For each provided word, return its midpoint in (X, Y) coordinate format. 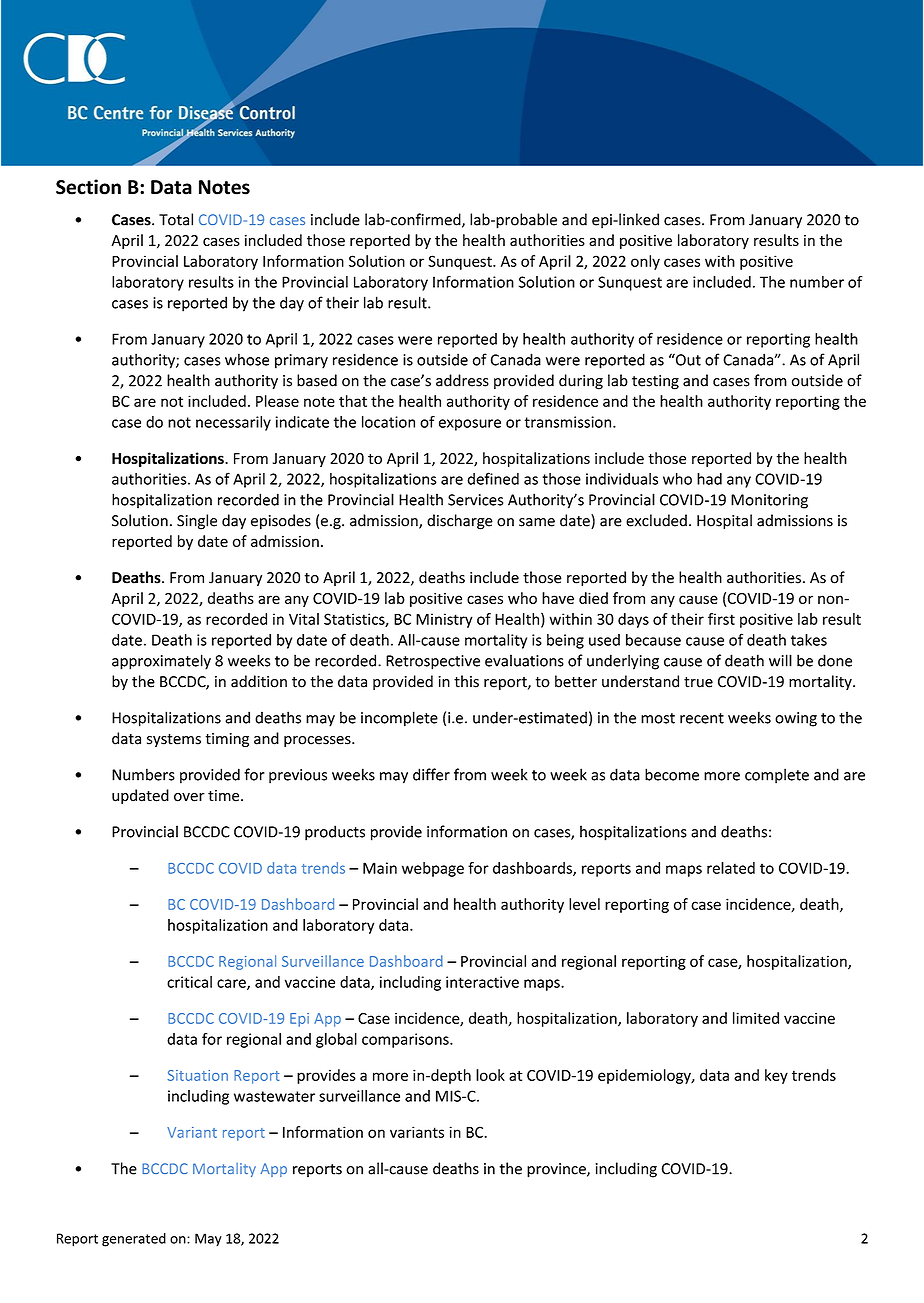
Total (176, 219)
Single (197, 522)
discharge (460, 522)
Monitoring (769, 501)
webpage (433, 869)
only (645, 262)
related (731, 868)
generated (134, 1240)
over (189, 797)
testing (655, 382)
